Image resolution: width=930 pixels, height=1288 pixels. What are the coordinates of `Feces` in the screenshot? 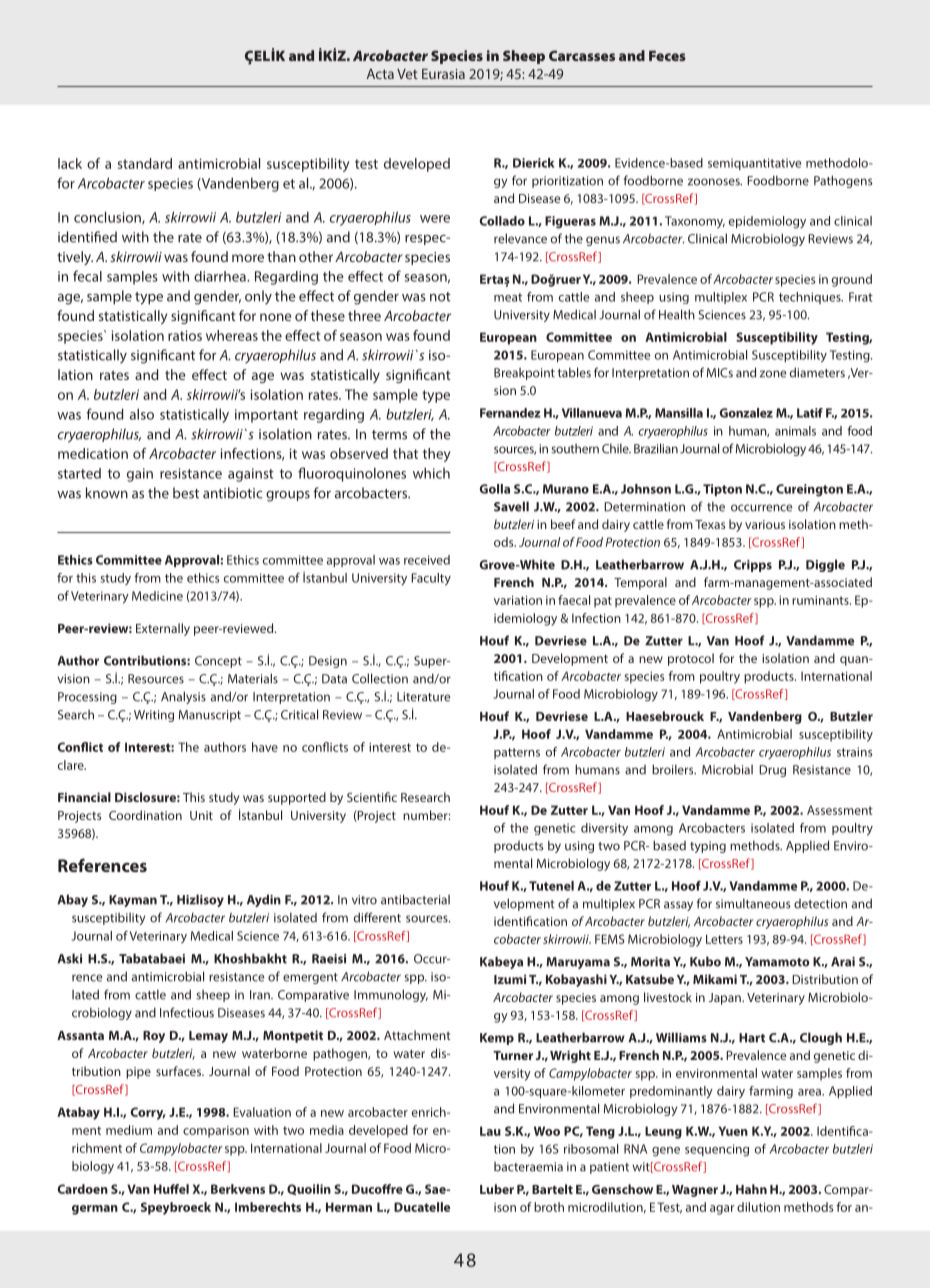 It's located at (667, 56).
